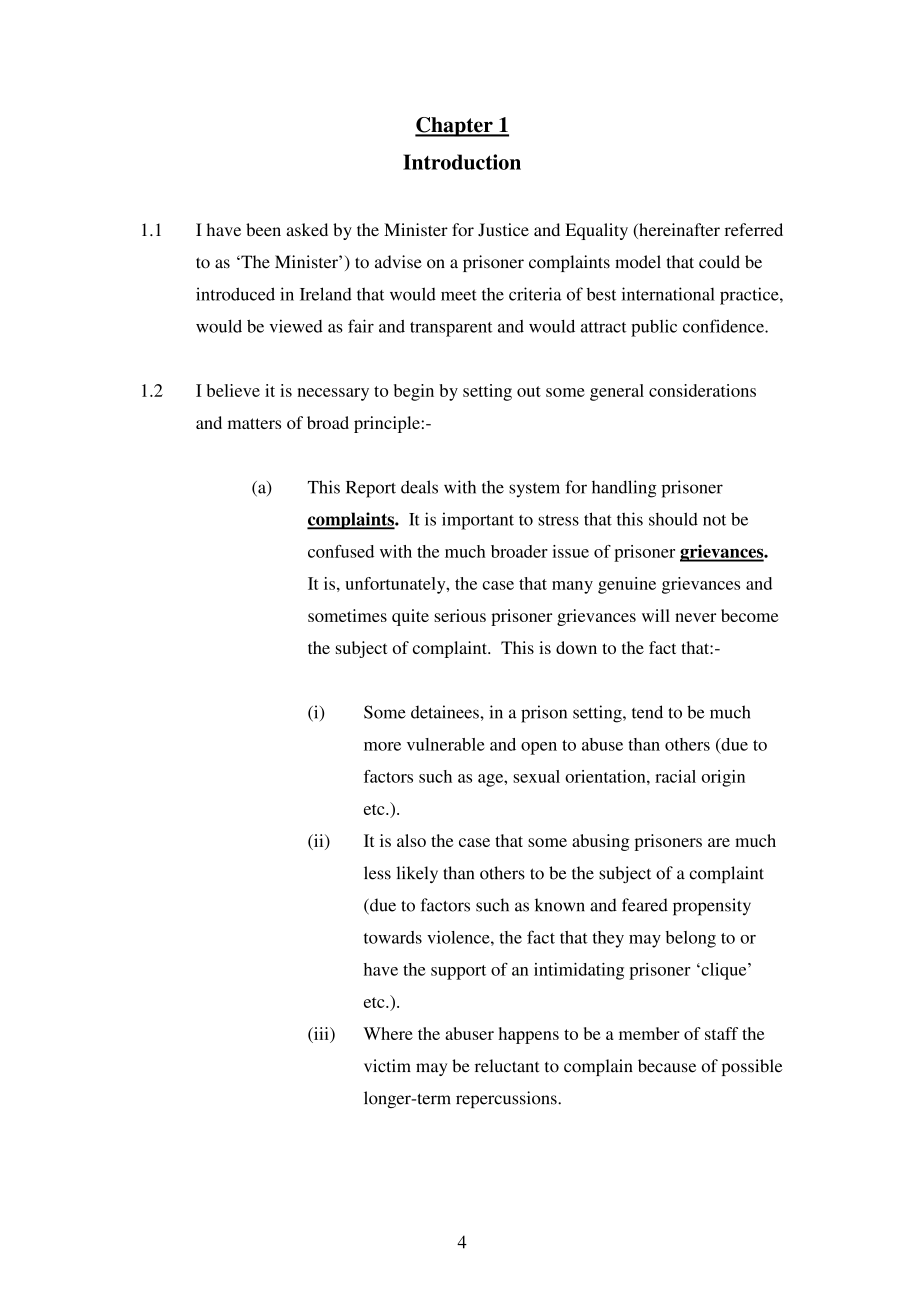  I want to click on feared, so click(645, 905).
